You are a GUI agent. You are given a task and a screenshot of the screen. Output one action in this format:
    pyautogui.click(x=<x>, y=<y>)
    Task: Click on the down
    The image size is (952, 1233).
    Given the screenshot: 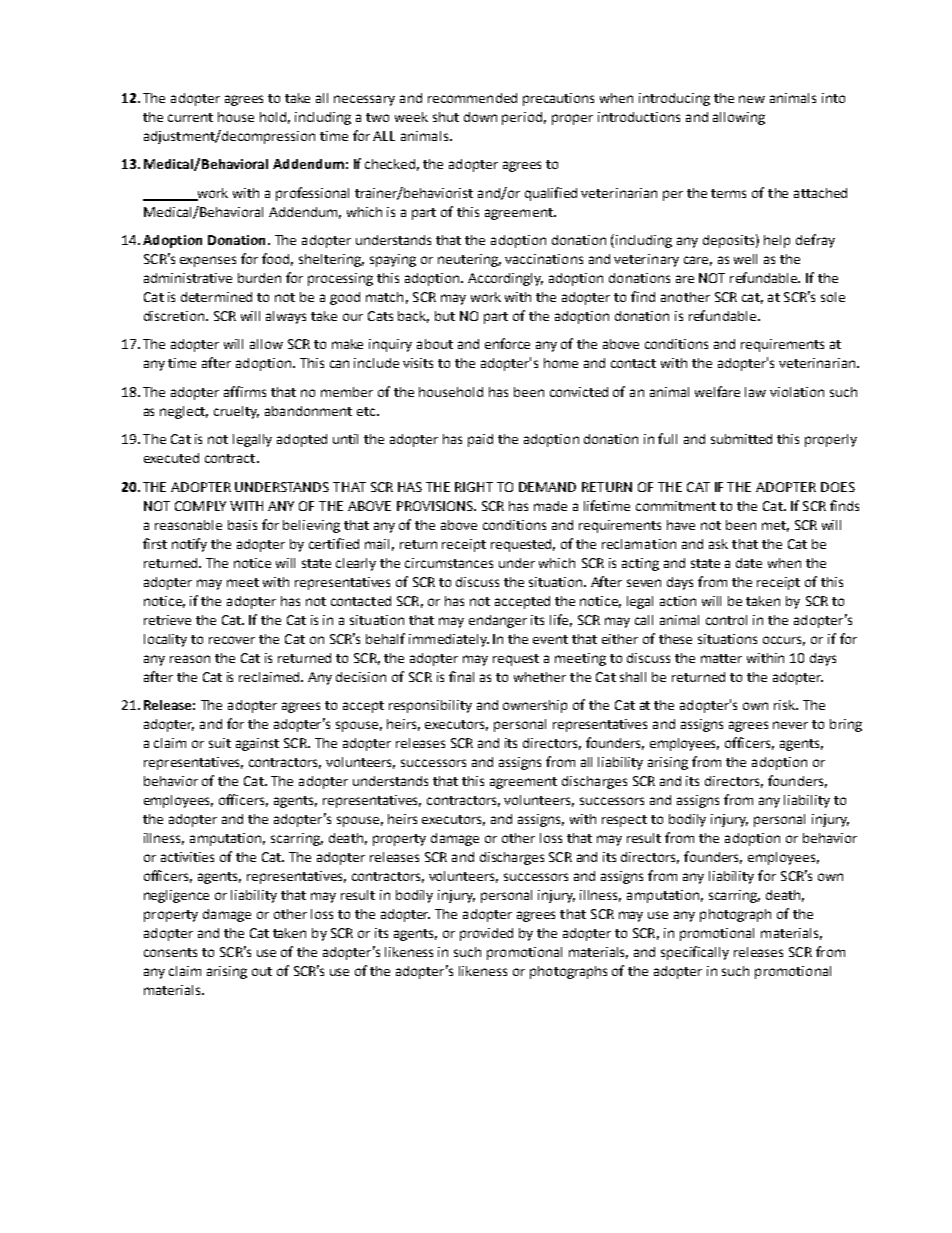 What is the action you would take?
    pyautogui.click(x=480, y=117)
